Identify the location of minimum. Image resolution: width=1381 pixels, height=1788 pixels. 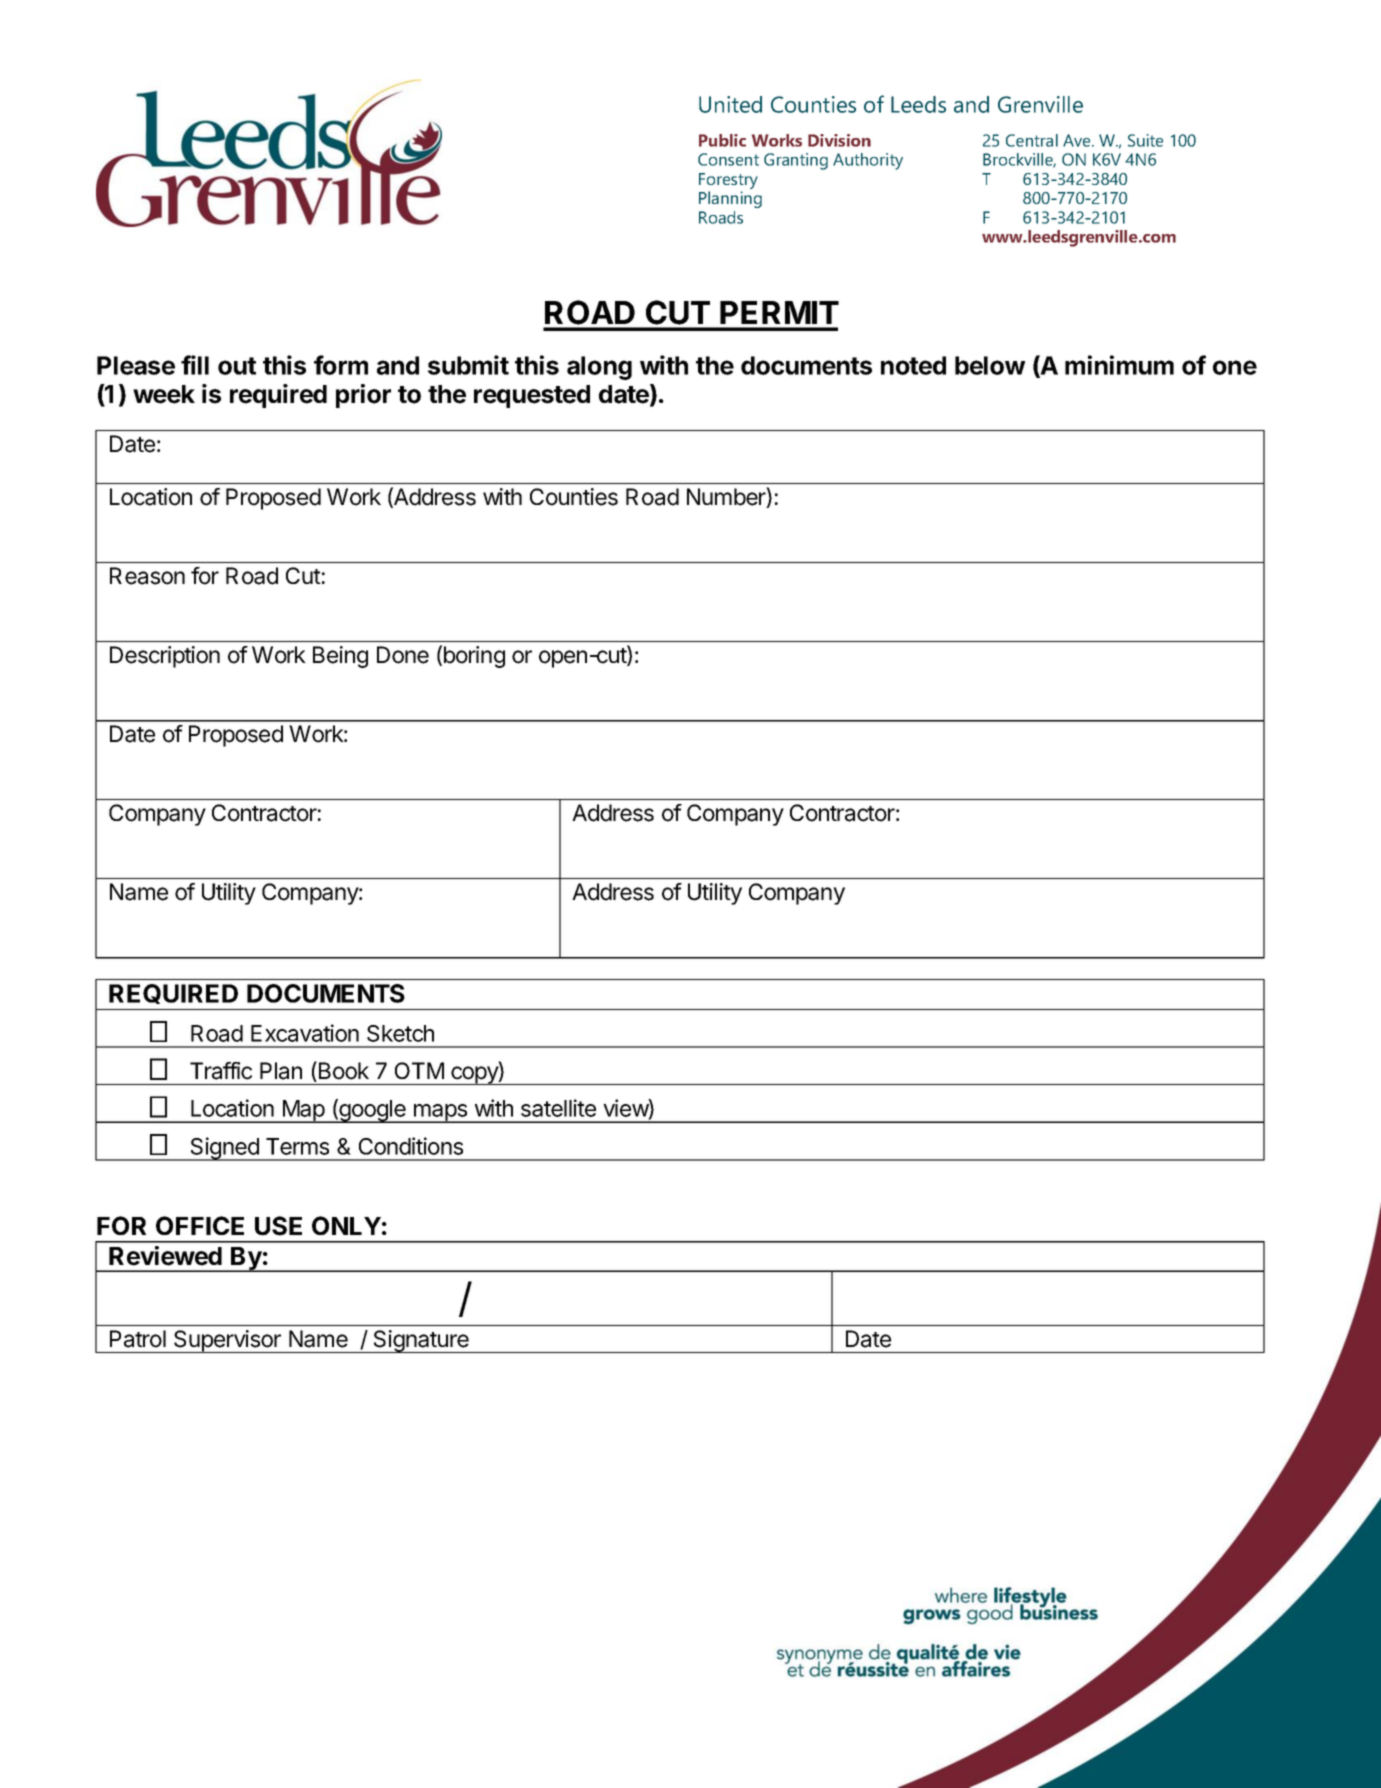
(1119, 365).
